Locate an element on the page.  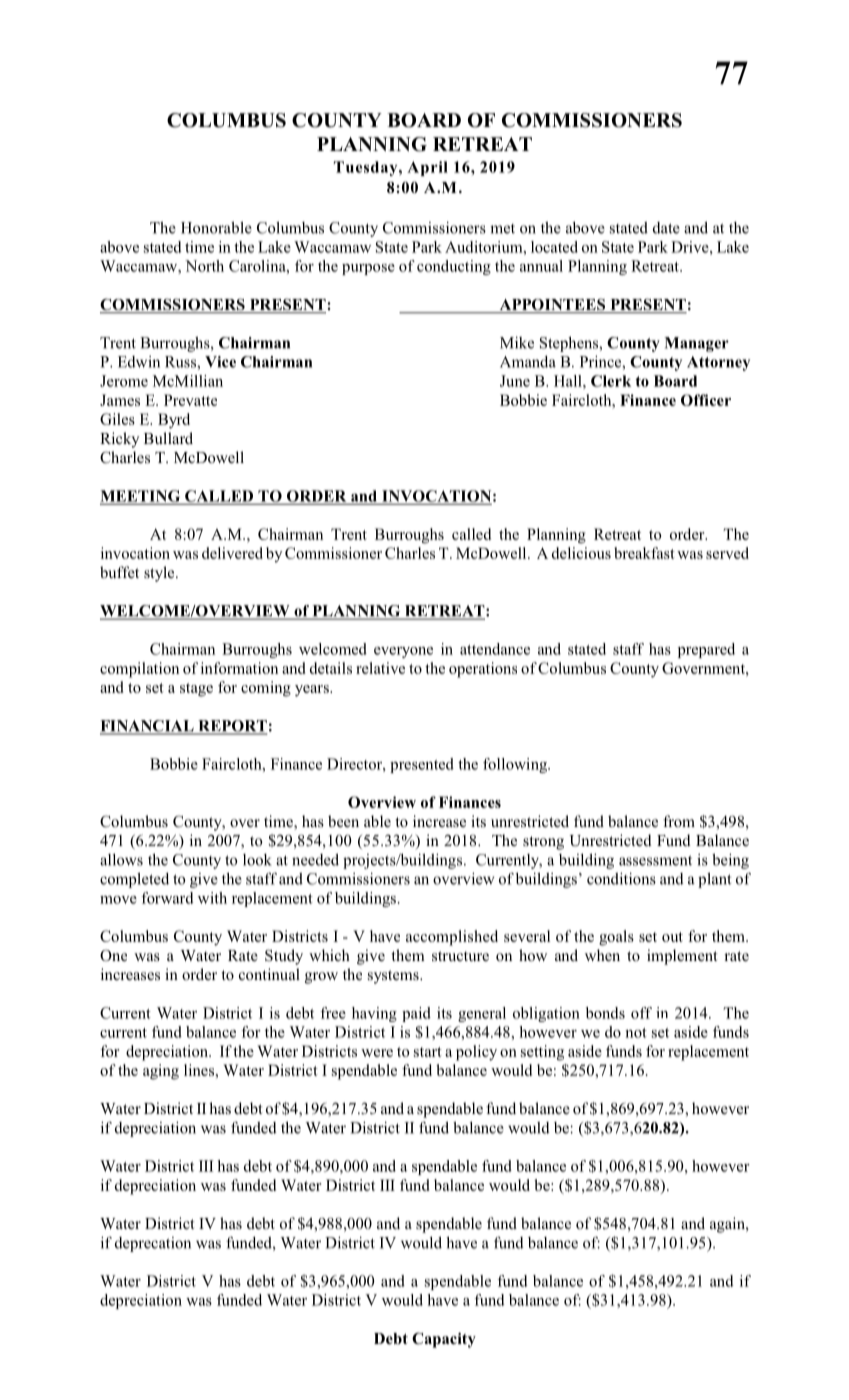
June is located at coordinates (515, 381).
